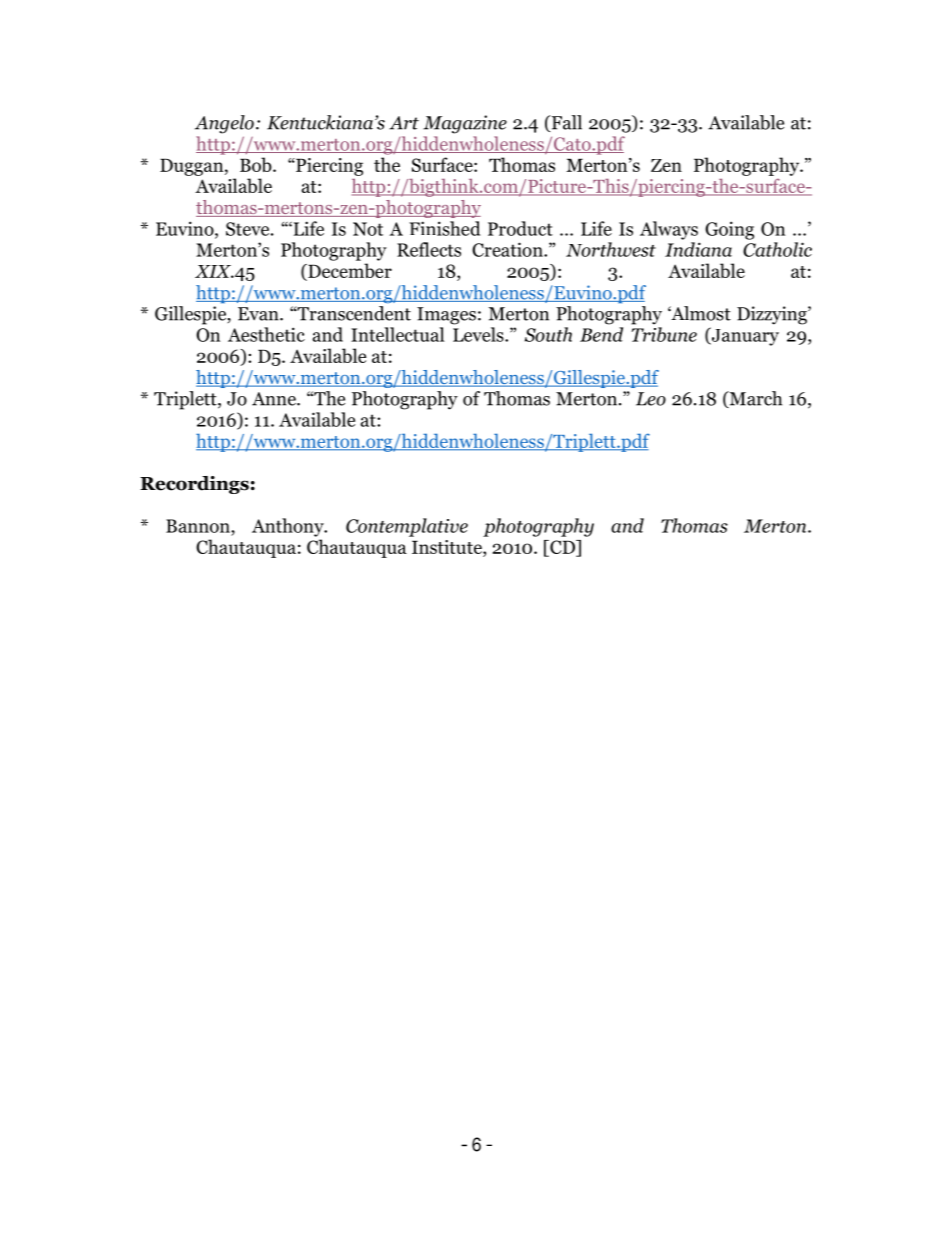 The width and height of the screenshot is (952, 1233). Describe the element at coordinates (520, 228) in the screenshot. I see `Product` at that location.
